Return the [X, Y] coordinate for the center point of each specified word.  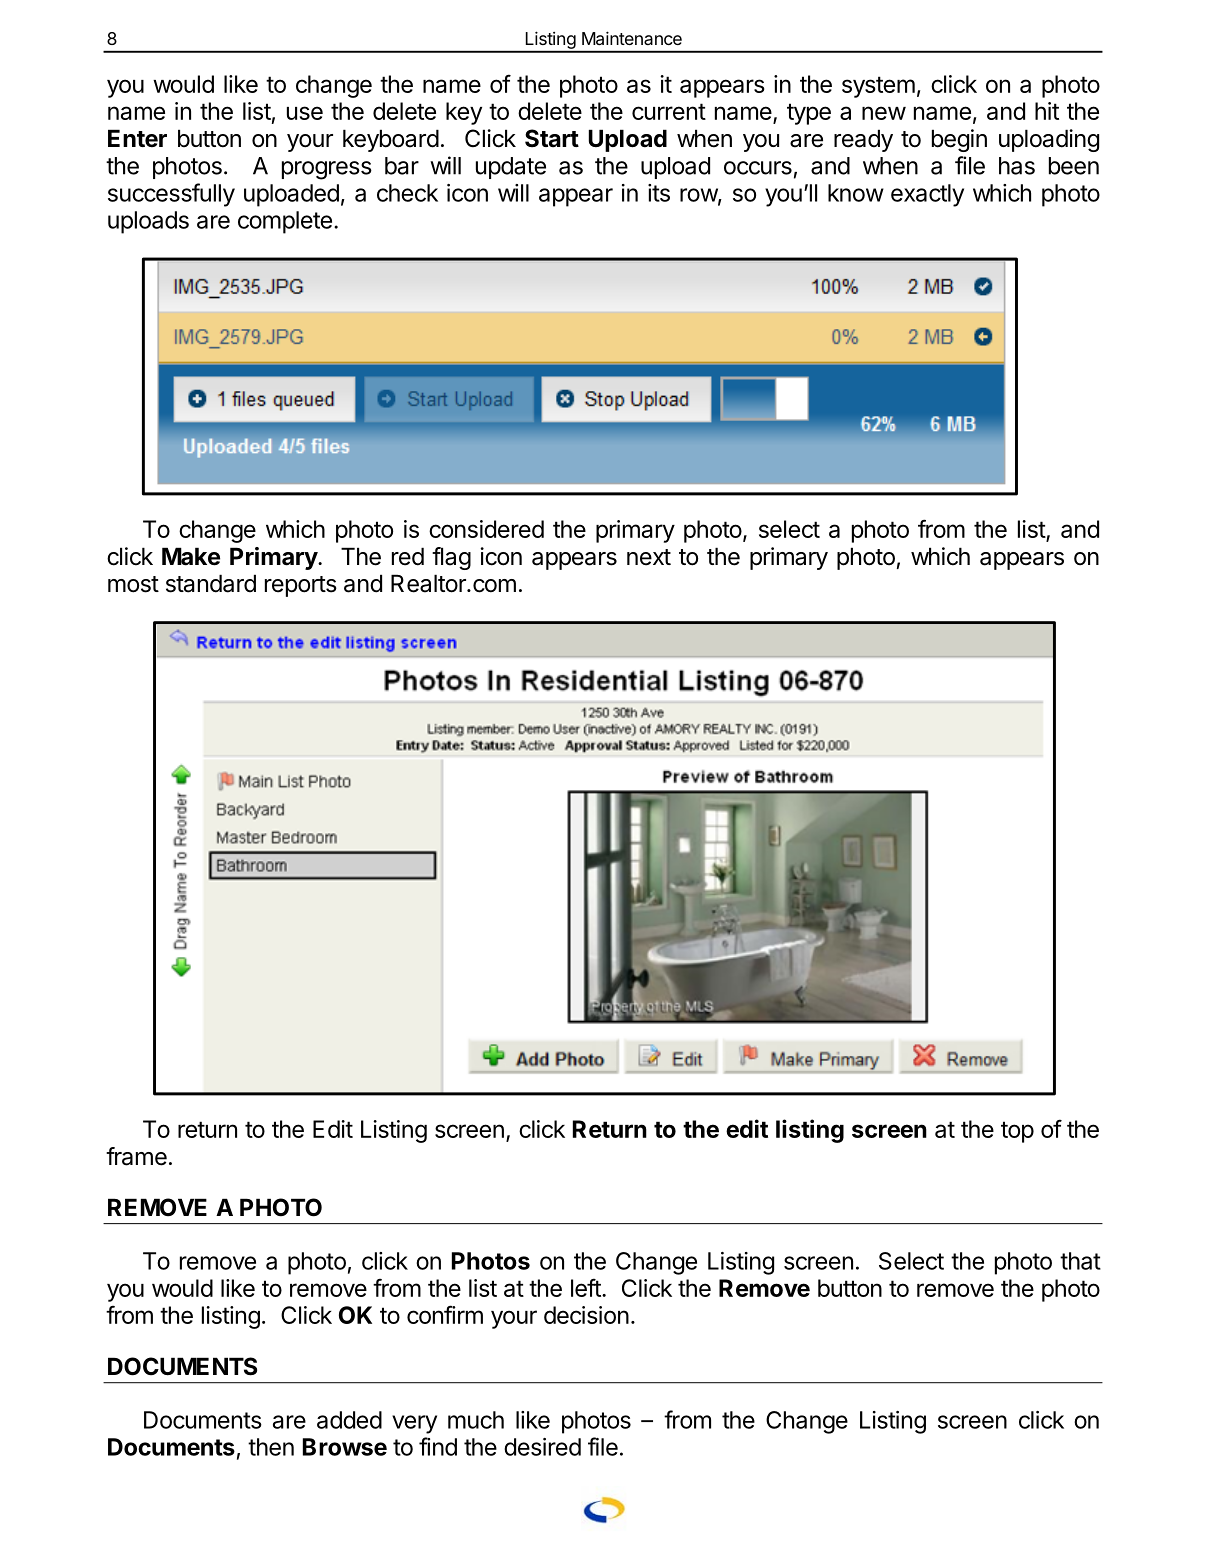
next [649, 557]
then [271, 1447]
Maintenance [632, 38]
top [1017, 1132]
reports [301, 586]
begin [959, 140]
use [305, 113]
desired [542, 1447]
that [1080, 1261]
